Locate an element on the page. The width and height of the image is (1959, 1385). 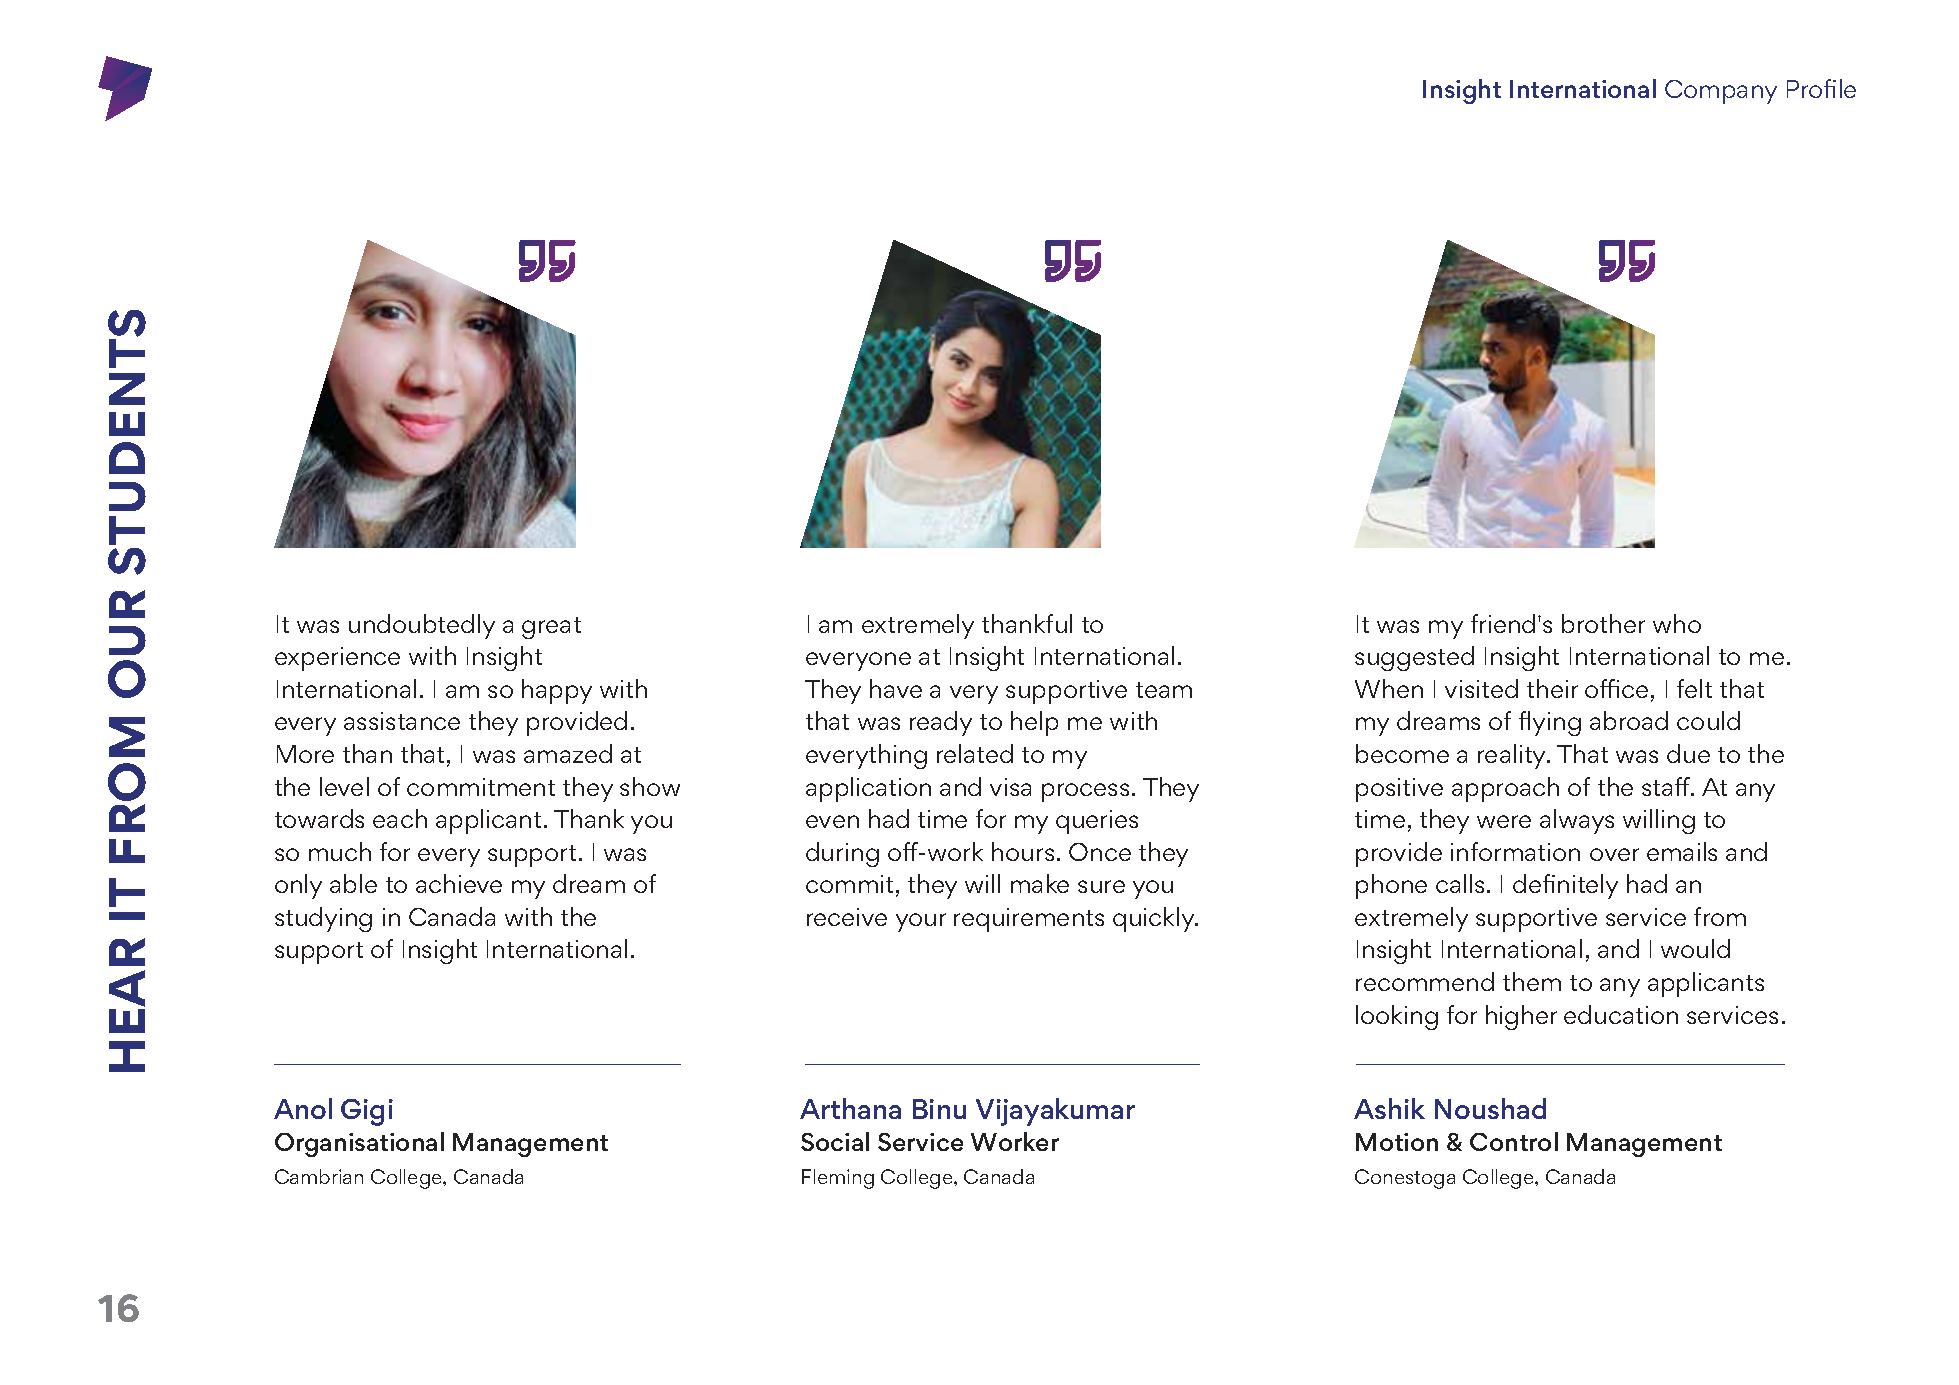
Company is located at coordinates (1721, 92).
